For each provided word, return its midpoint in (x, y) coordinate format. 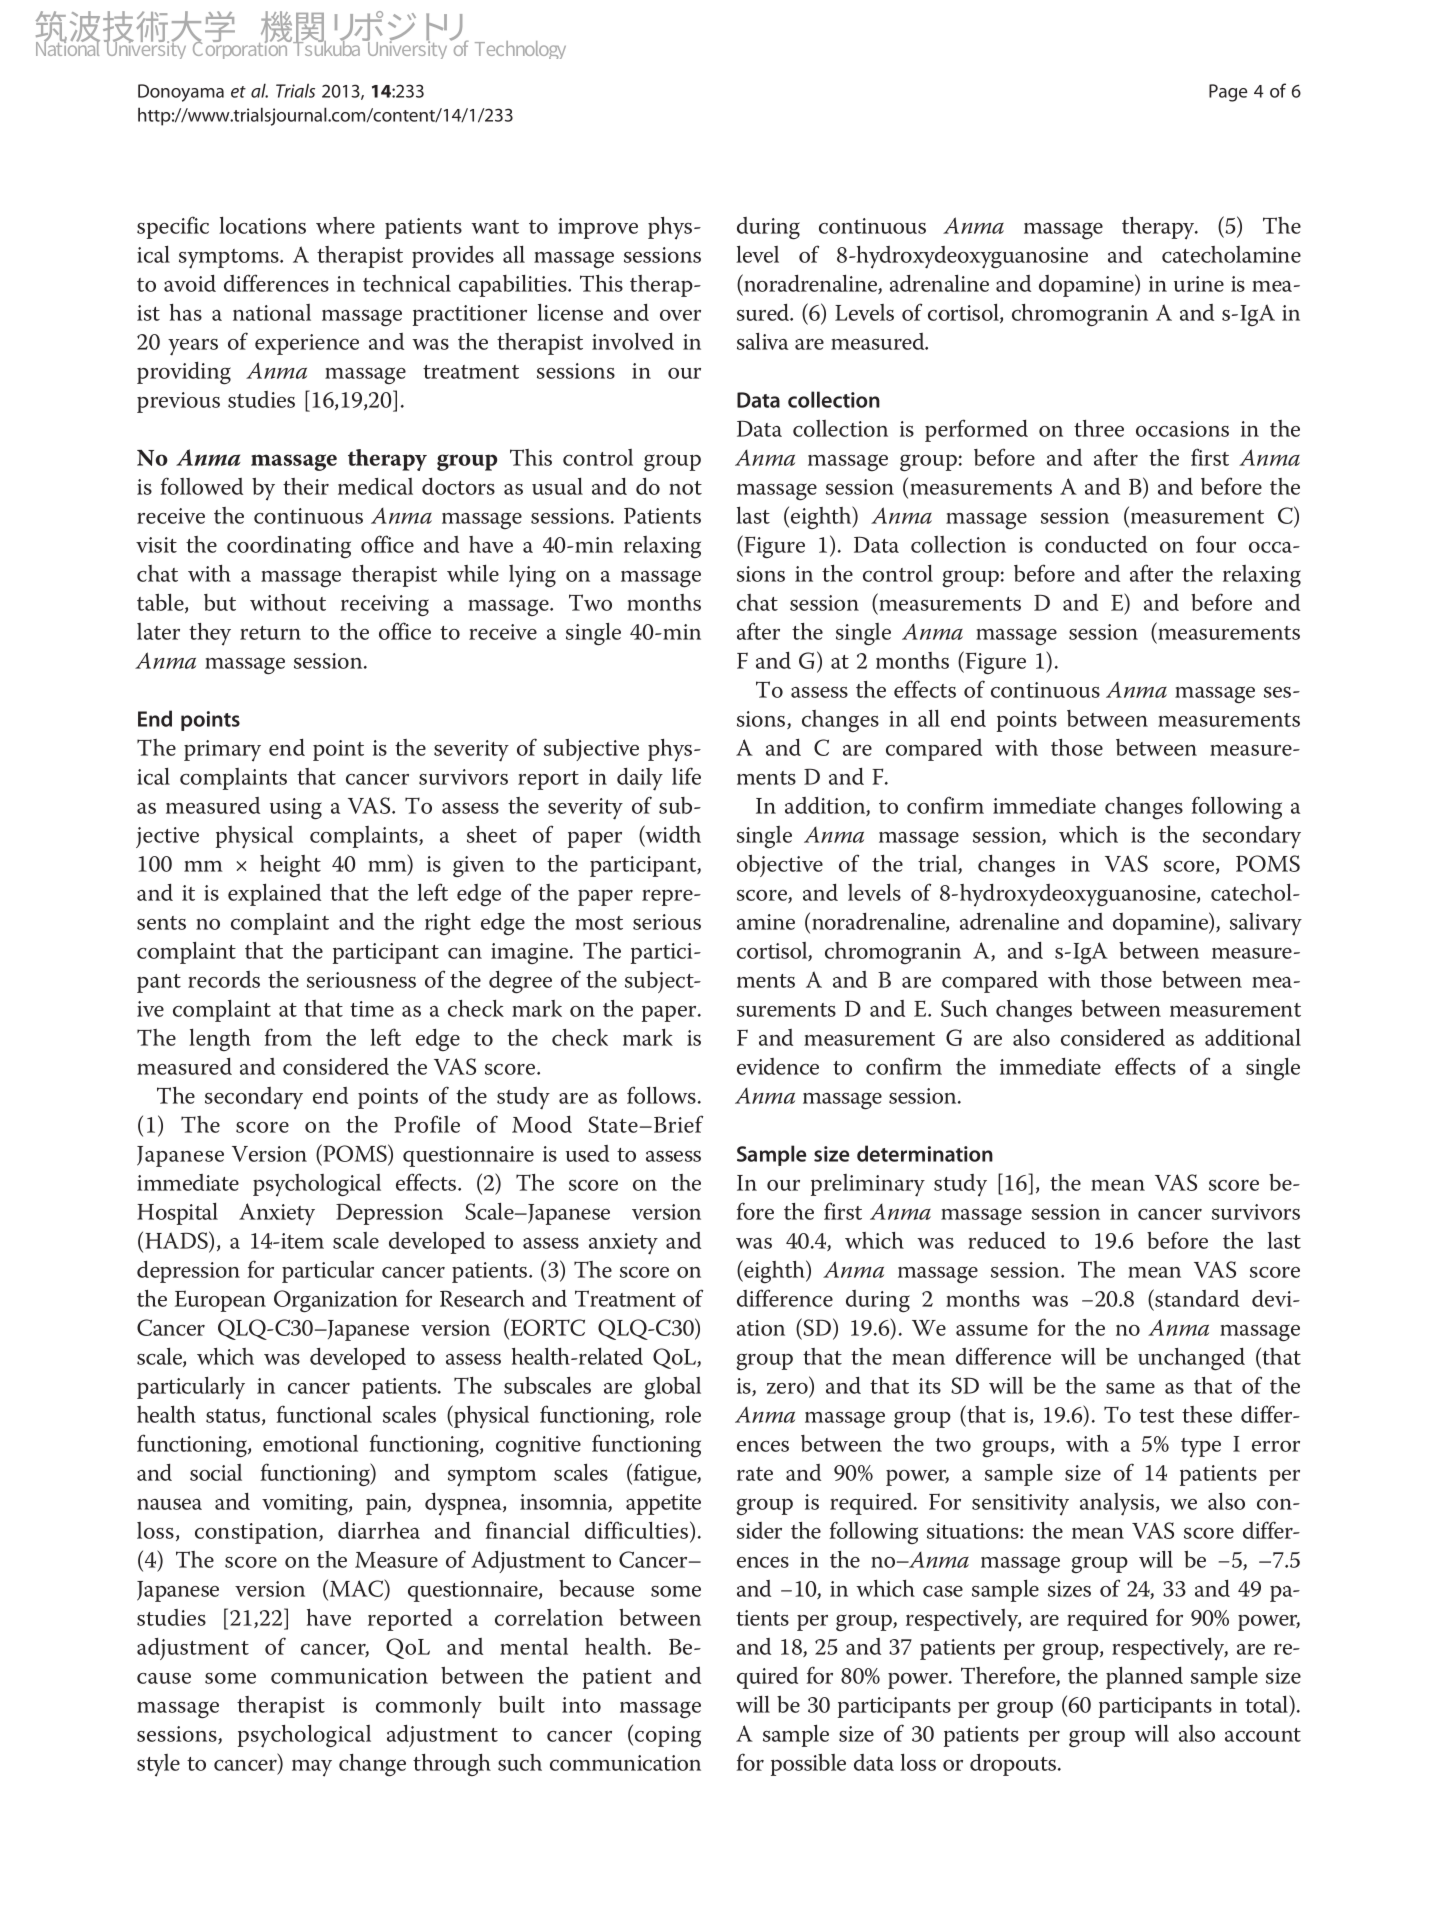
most (599, 923)
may (312, 1768)
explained (274, 895)
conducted (1096, 544)
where (345, 225)
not (685, 488)
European (220, 1301)
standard (1196, 1298)
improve (598, 228)
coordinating (289, 547)
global (672, 1388)
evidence (778, 1066)
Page (1228, 93)
